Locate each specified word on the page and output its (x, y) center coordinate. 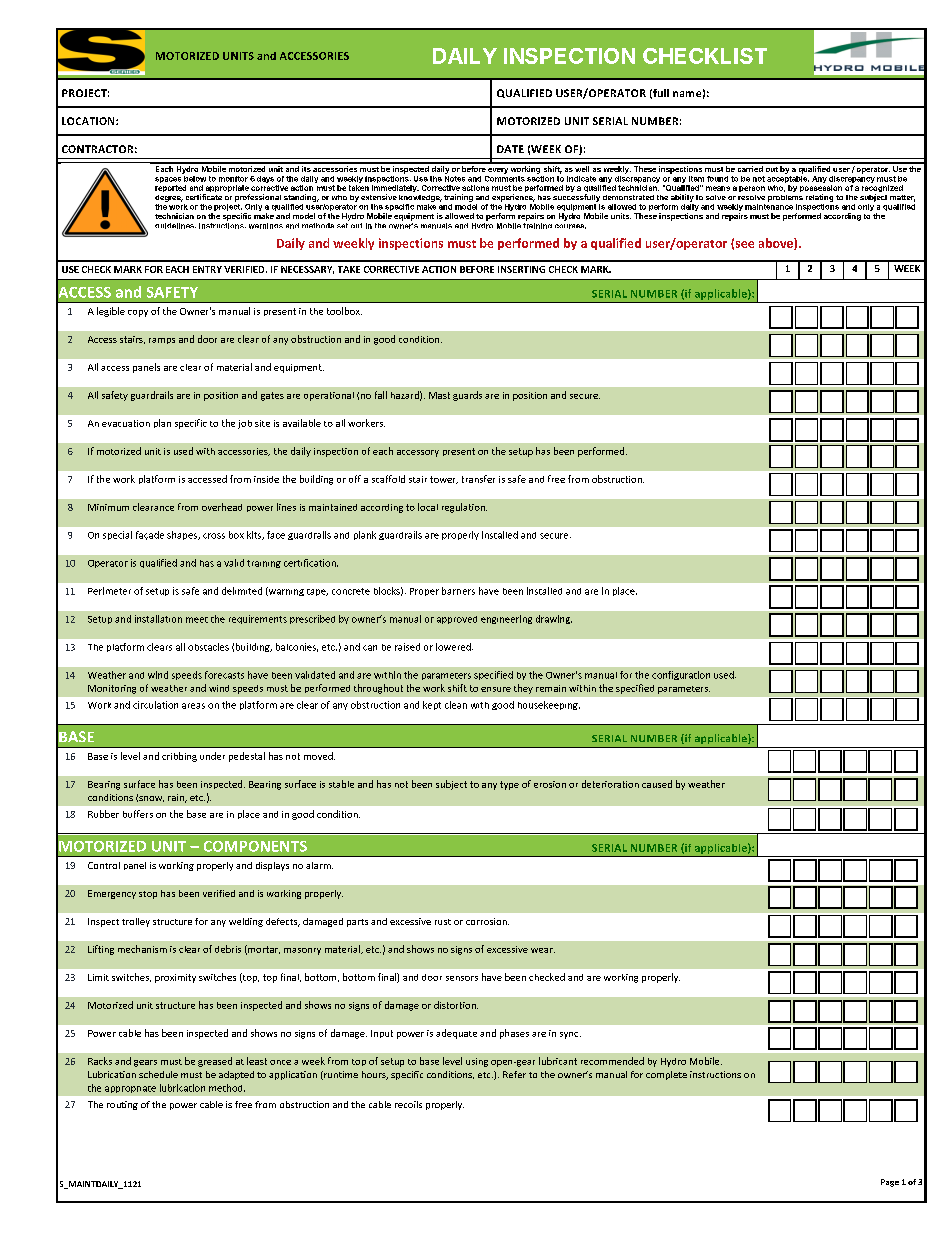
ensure (496, 689)
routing (122, 1105)
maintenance (769, 205)
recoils (408, 1104)
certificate (204, 197)
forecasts (224, 675)
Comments (505, 177)
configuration (681, 675)
